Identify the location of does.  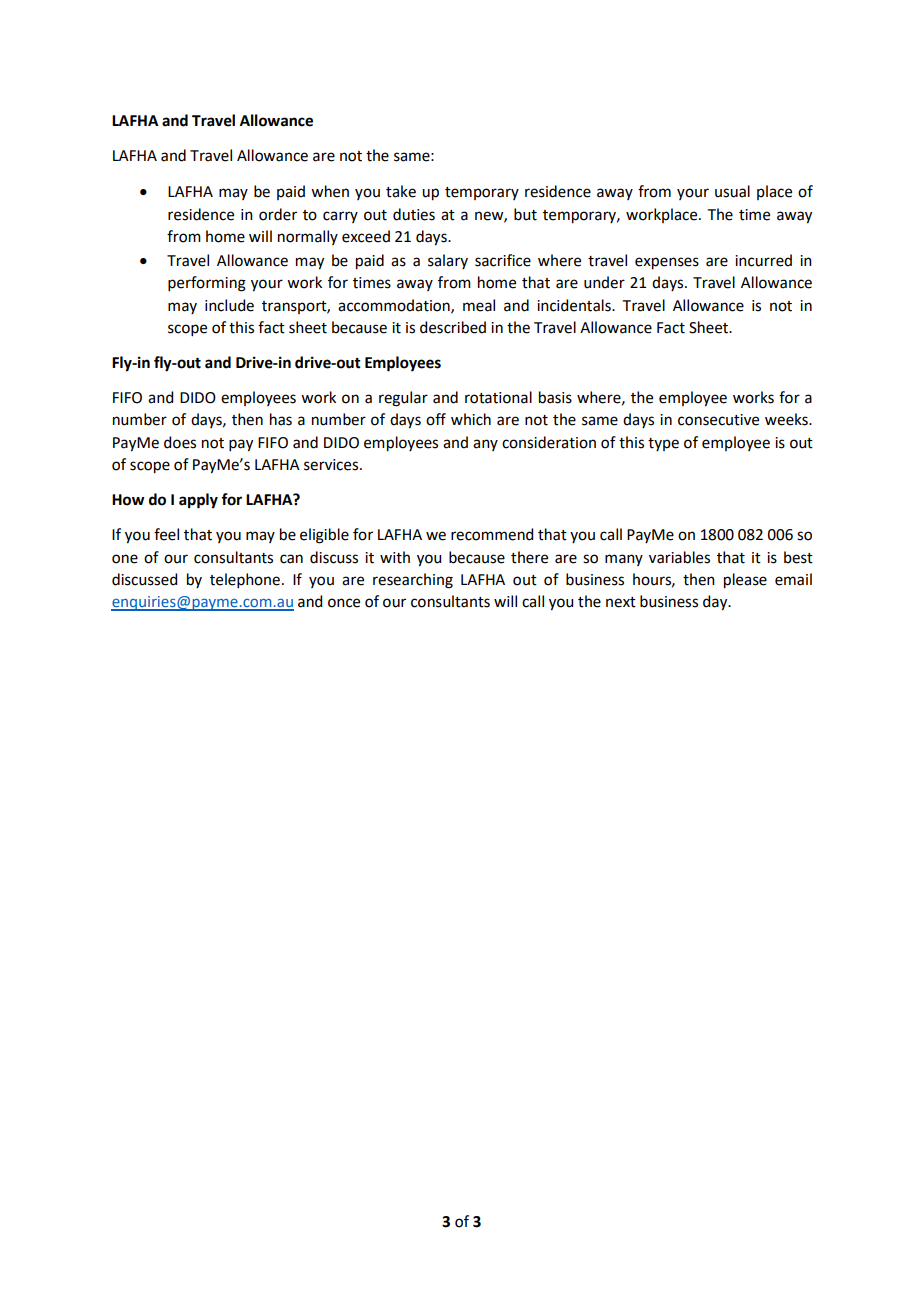
(180, 442).
